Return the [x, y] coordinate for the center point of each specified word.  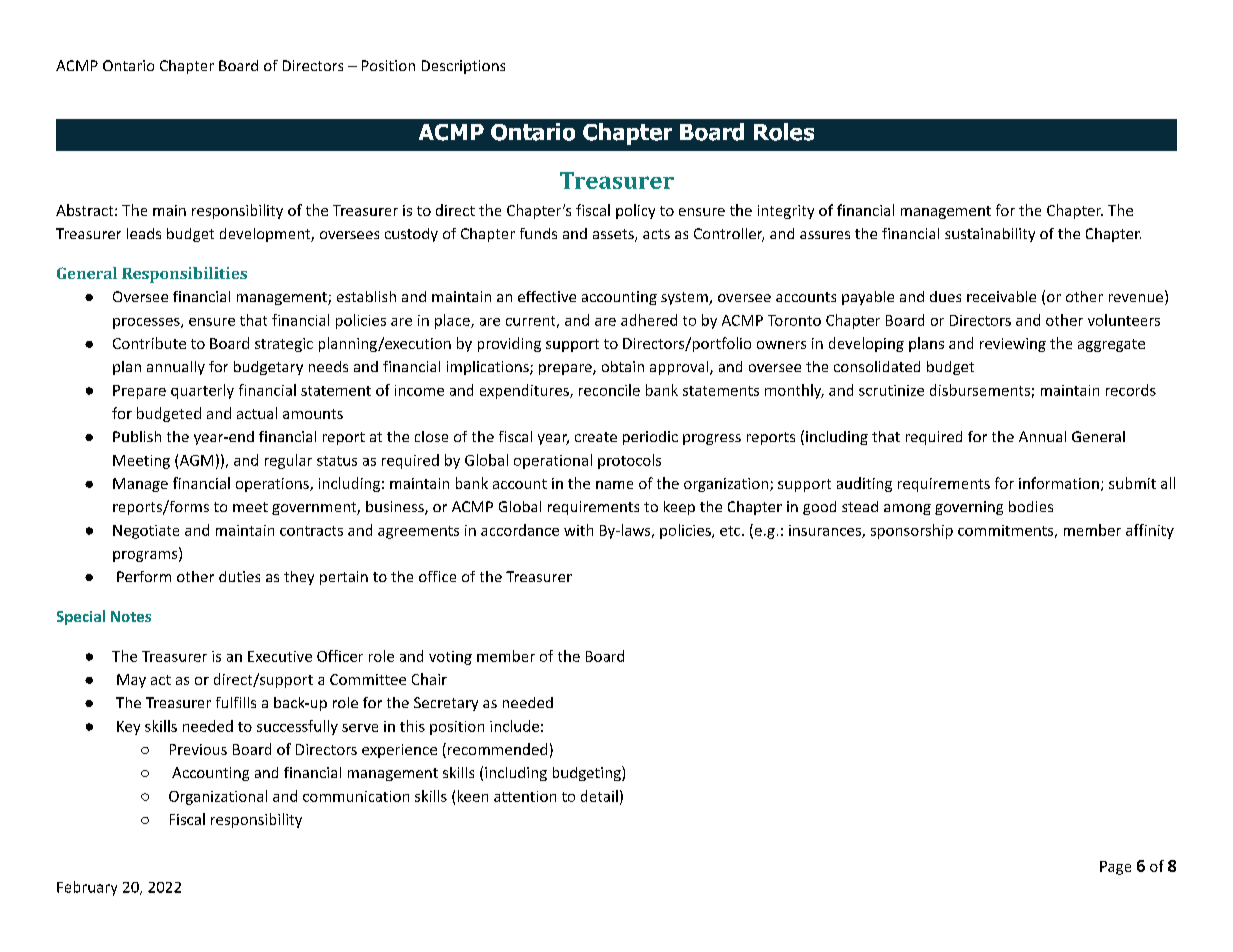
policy [635, 211]
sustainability [990, 235]
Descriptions [463, 67]
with [578, 530]
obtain [623, 366]
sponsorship [912, 531]
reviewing [1013, 345]
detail [599, 796]
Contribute [149, 343]
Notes [131, 616]
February [87, 888]
